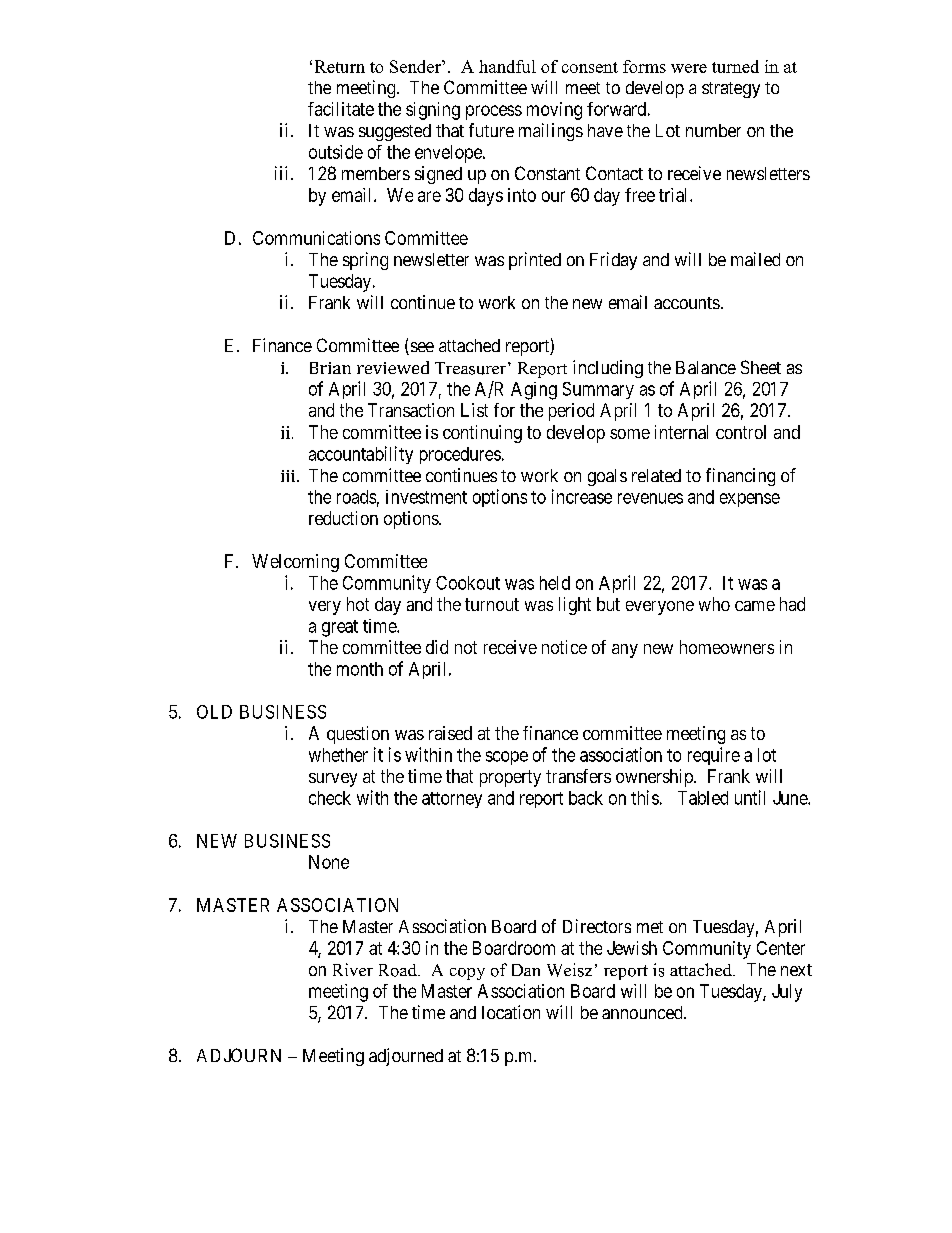  What do you see at coordinates (727, 647) in the image?
I see `homeowners` at bounding box center [727, 647].
